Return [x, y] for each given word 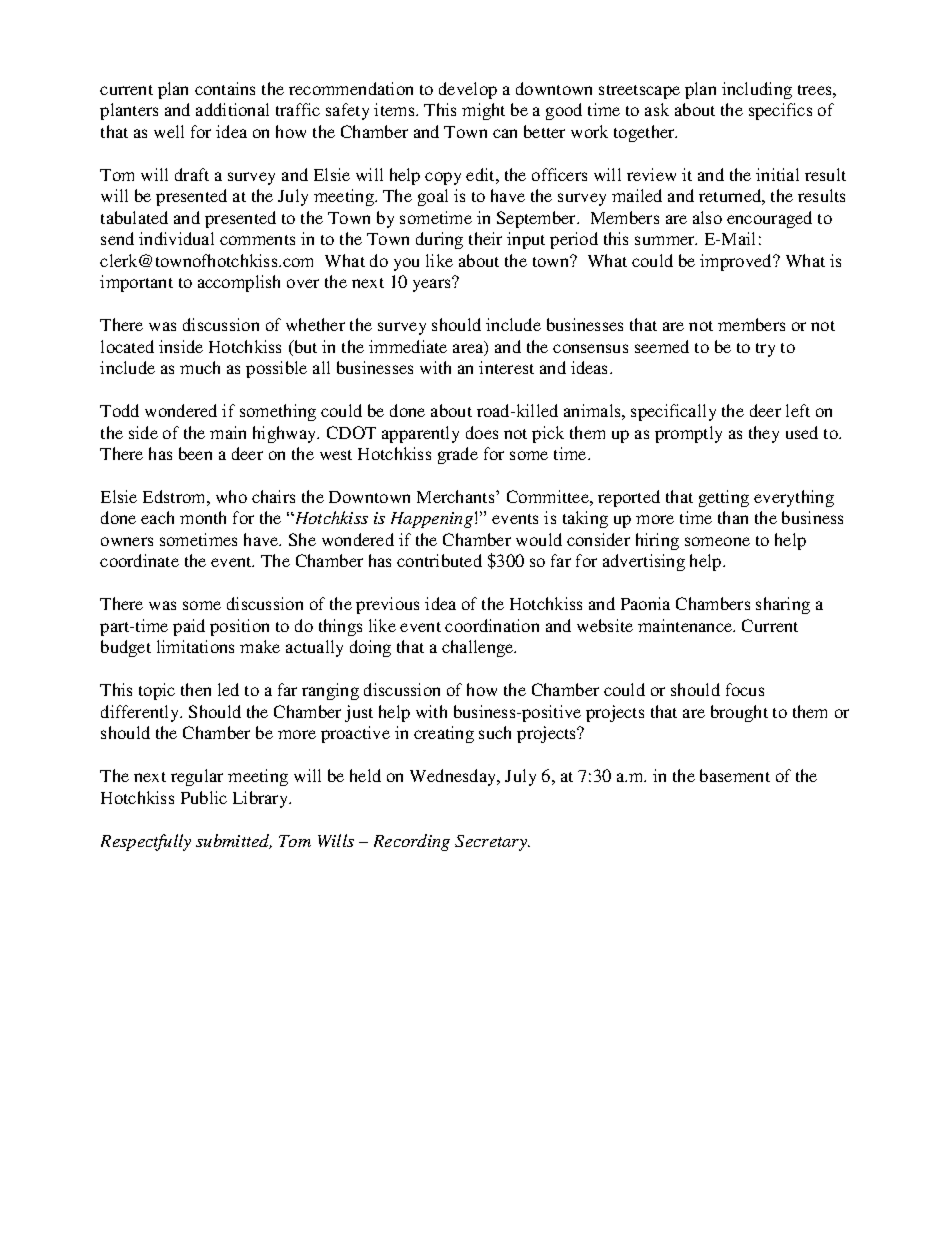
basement [735, 775]
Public [204, 797]
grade [458, 455]
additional [232, 109]
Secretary [492, 843]
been [195, 453]
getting [724, 498]
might [483, 111]
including [757, 90]
